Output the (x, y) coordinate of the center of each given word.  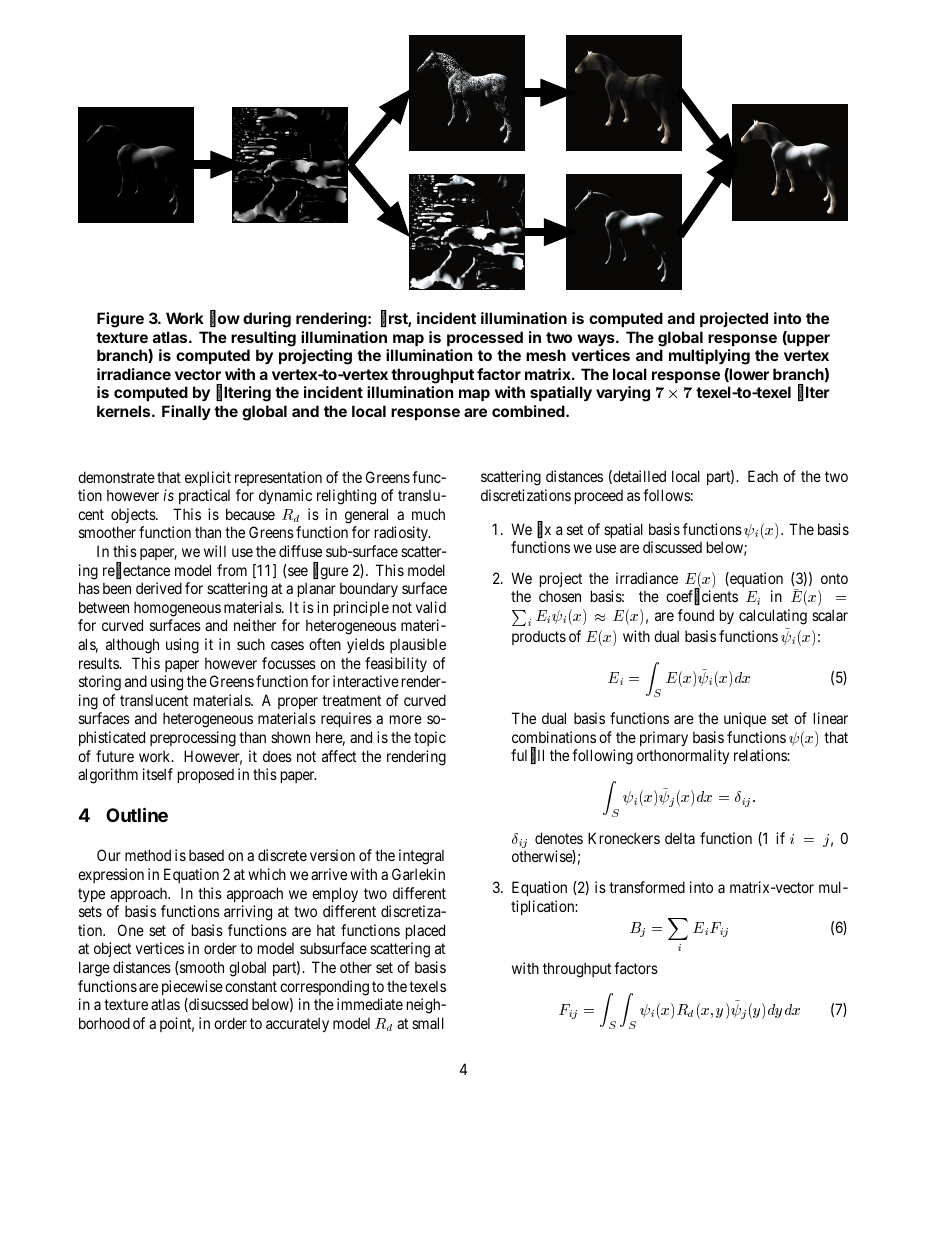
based (206, 855)
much (428, 514)
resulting (263, 339)
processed (485, 338)
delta (680, 838)
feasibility (396, 664)
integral (421, 857)
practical (204, 496)
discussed (672, 547)
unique (745, 719)
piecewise (192, 987)
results (99, 663)
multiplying (709, 357)
